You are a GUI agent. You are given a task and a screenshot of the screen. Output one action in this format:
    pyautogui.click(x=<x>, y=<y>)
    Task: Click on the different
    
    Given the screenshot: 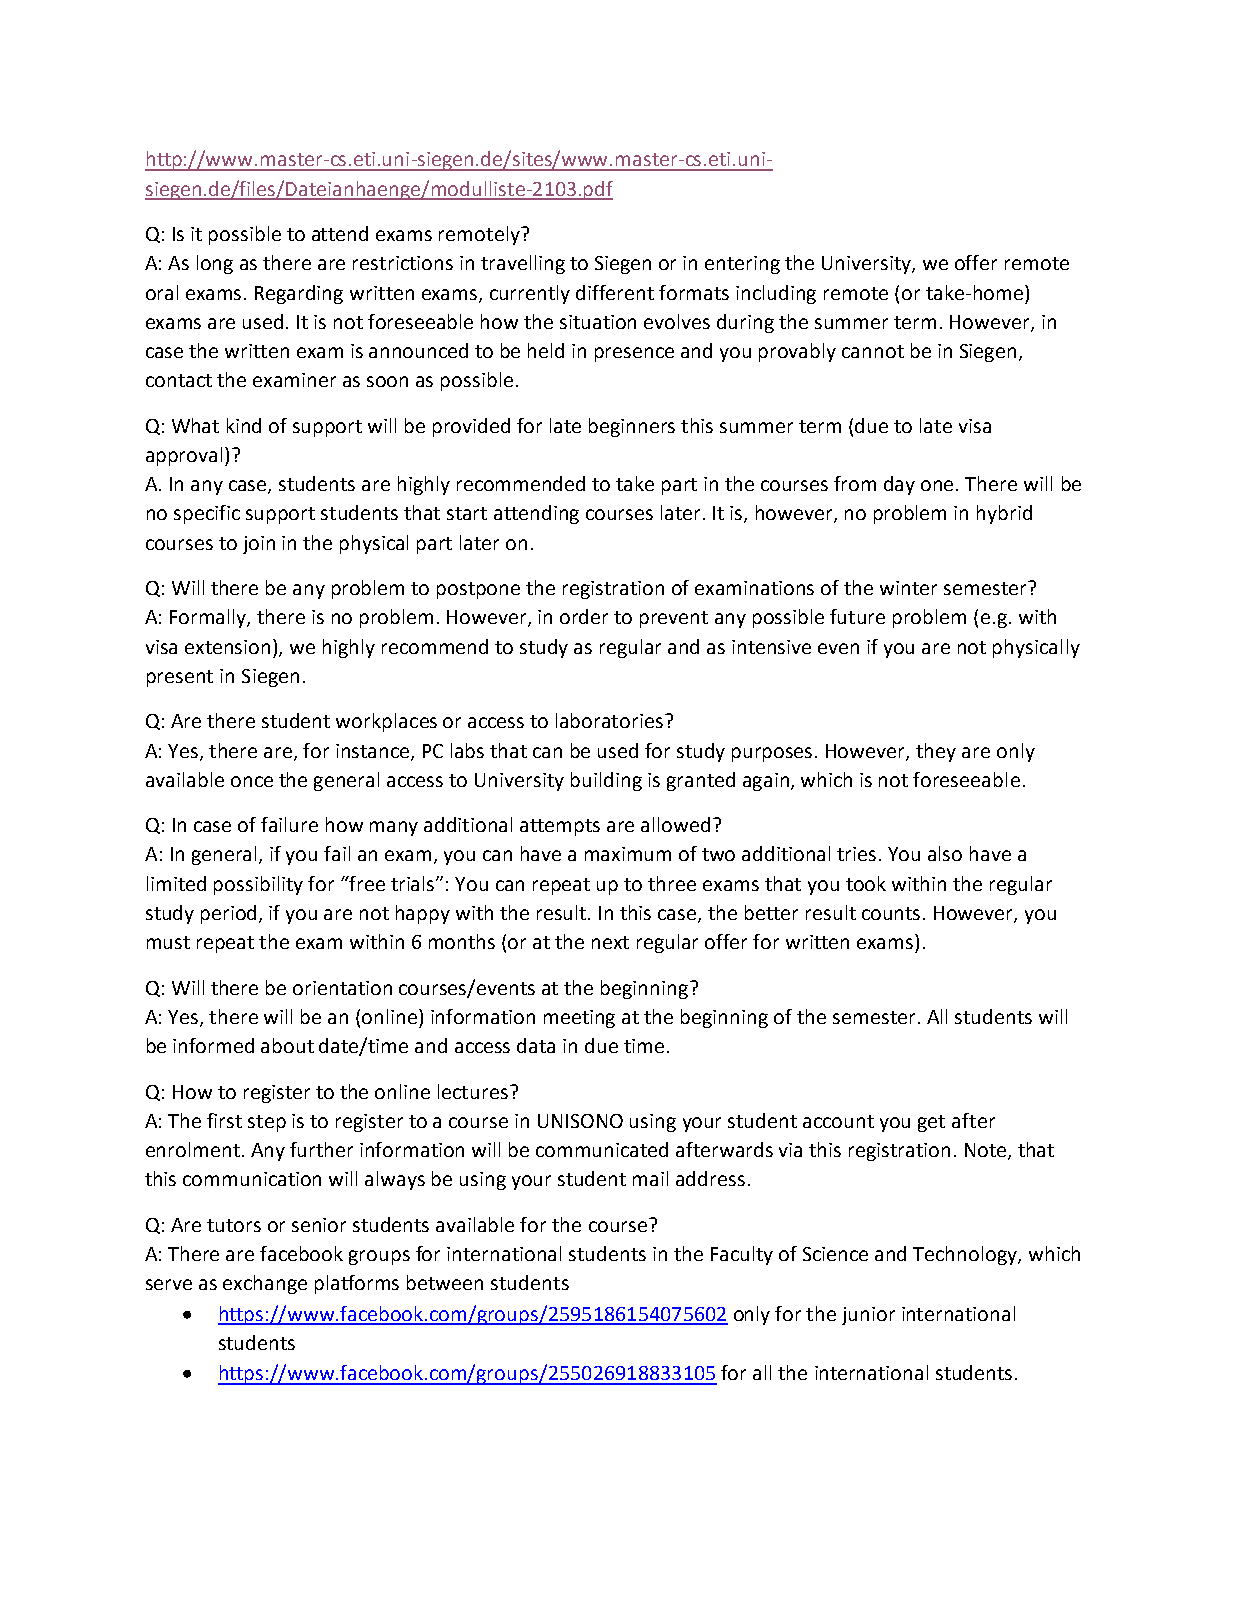 What is the action you would take?
    pyautogui.click(x=615, y=292)
